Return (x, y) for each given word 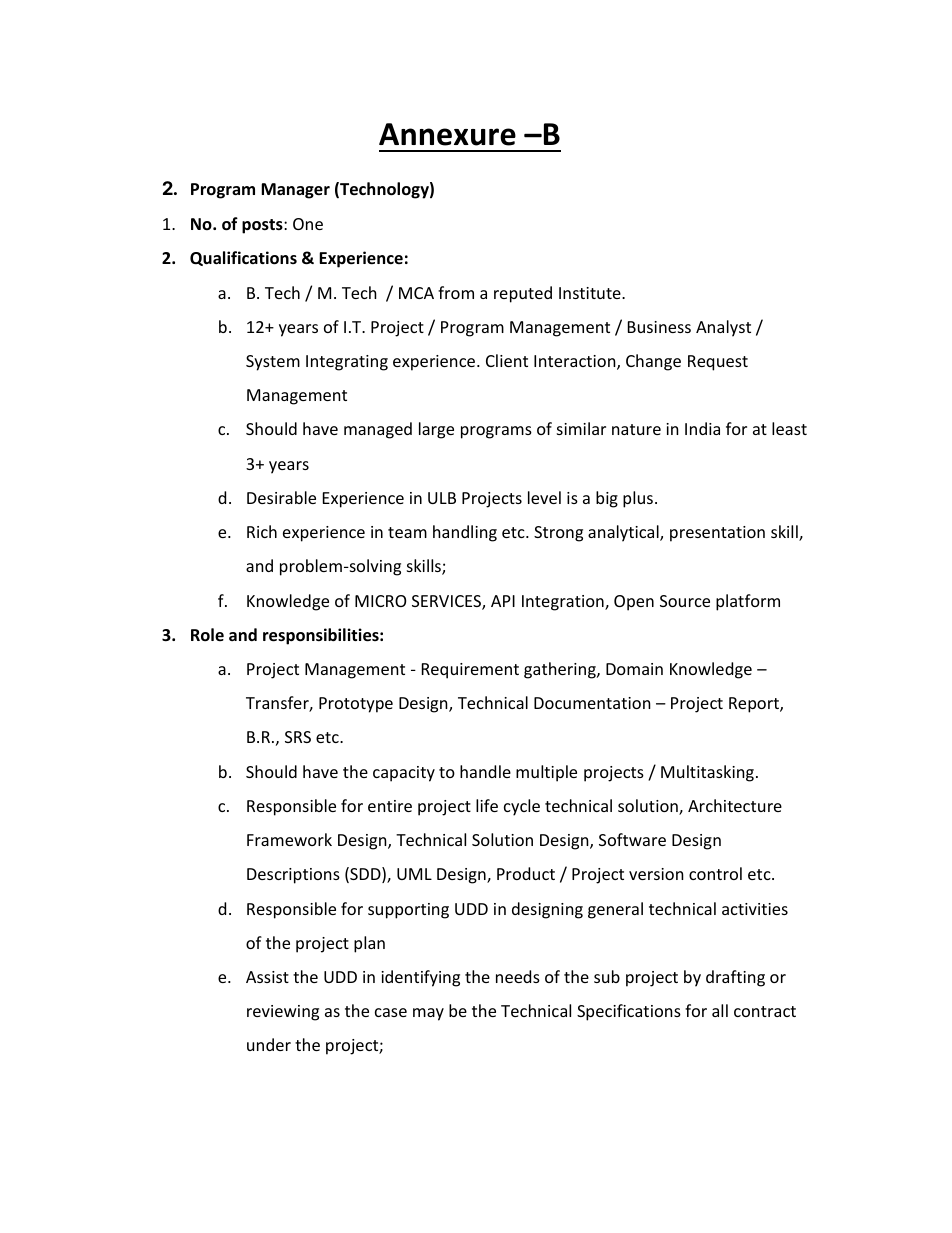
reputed (523, 294)
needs (518, 976)
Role (207, 635)
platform (748, 602)
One (308, 224)
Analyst (723, 328)
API (503, 601)
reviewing (283, 1013)
